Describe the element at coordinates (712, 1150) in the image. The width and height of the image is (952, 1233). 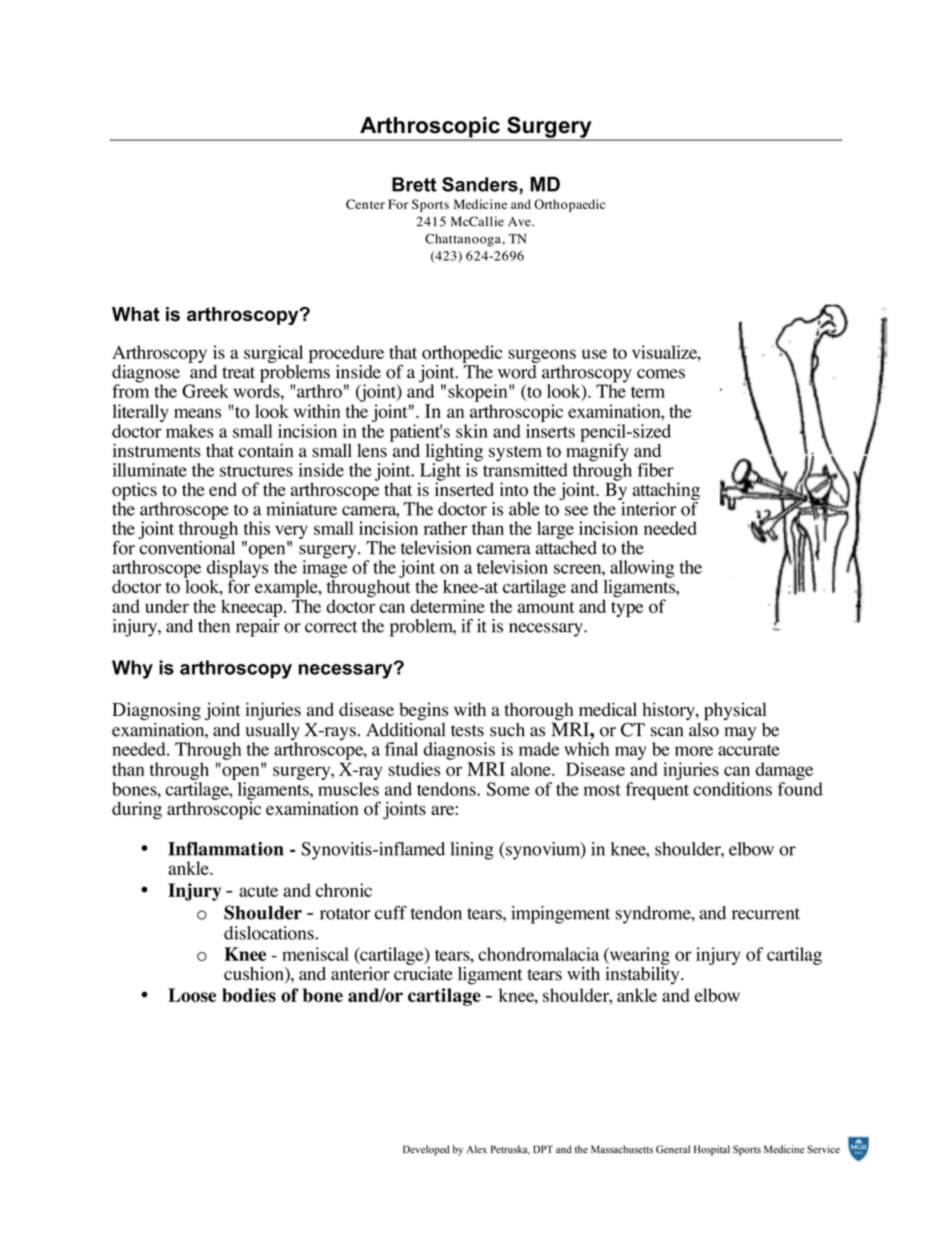
I see `Hospital` at that location.
